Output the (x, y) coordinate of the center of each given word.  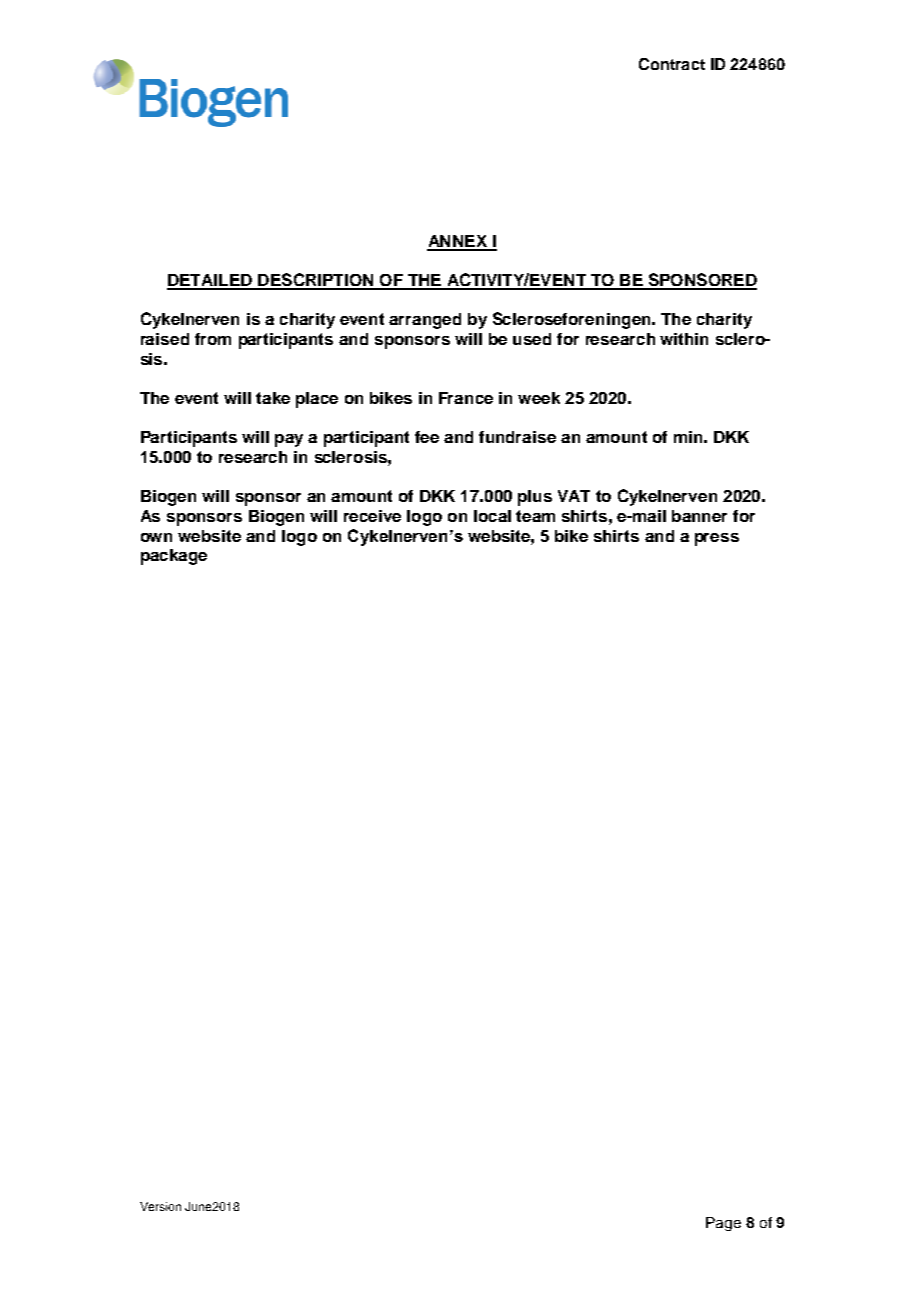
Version (160, 1206)
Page (723, 1224)
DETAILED (210, 281)
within (684, 339)
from (213, 339)
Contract (672, 64)
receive (372, 516)
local (492, 516)
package (174, 557)
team (535, 516)
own (156, 537)
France (466, 398)
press (717, 539)
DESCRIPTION (316, 281)
